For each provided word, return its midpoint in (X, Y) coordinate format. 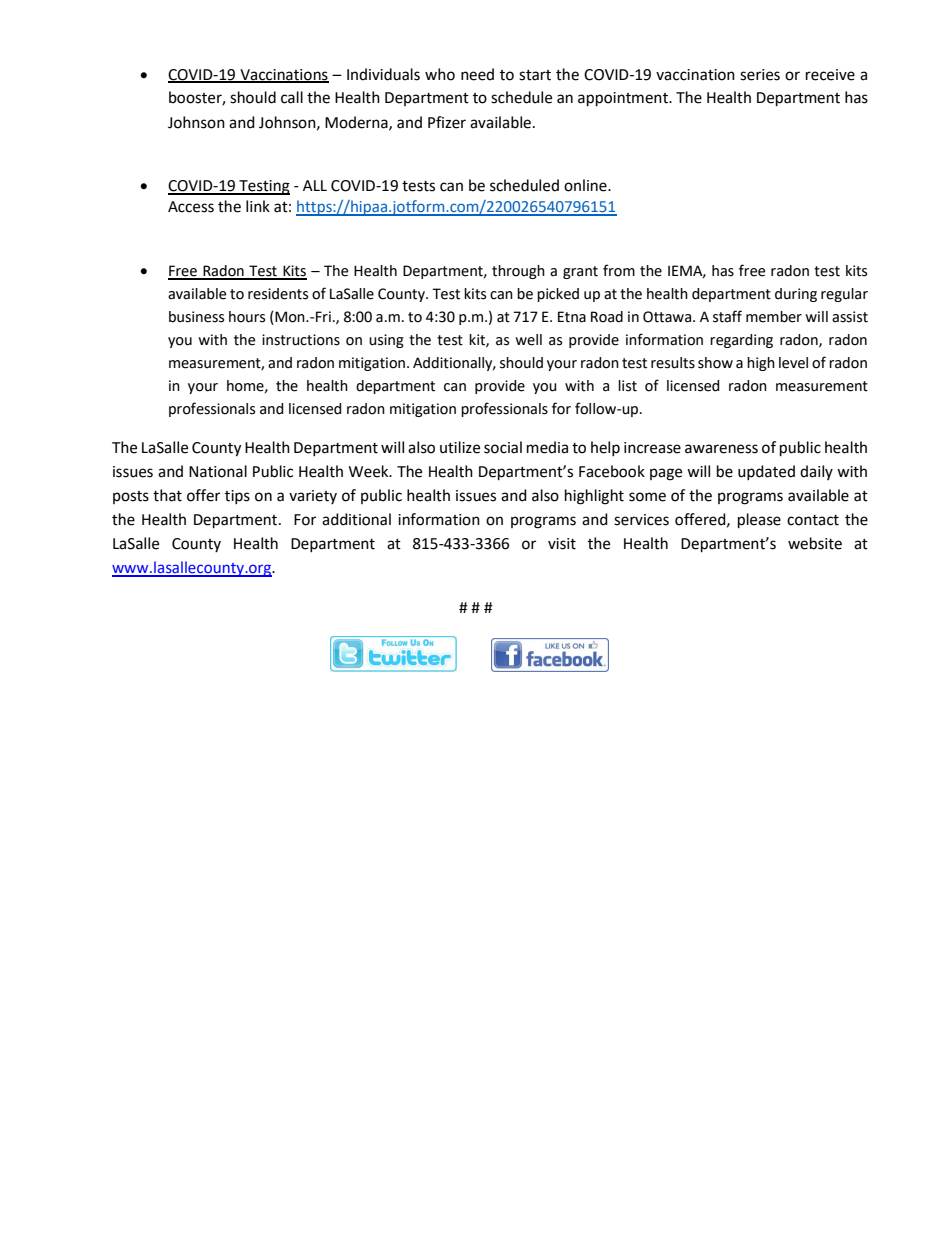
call (292, 97)
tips (237, 497)
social (503, 447)
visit (562, 544)
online (586, 185)
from (619, 270)
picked (558, 295)
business (196, 317)
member (774, 317)
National (218, 471)
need (477, 74)
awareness (721, 449)
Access (191, 207)
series (760, 75)
